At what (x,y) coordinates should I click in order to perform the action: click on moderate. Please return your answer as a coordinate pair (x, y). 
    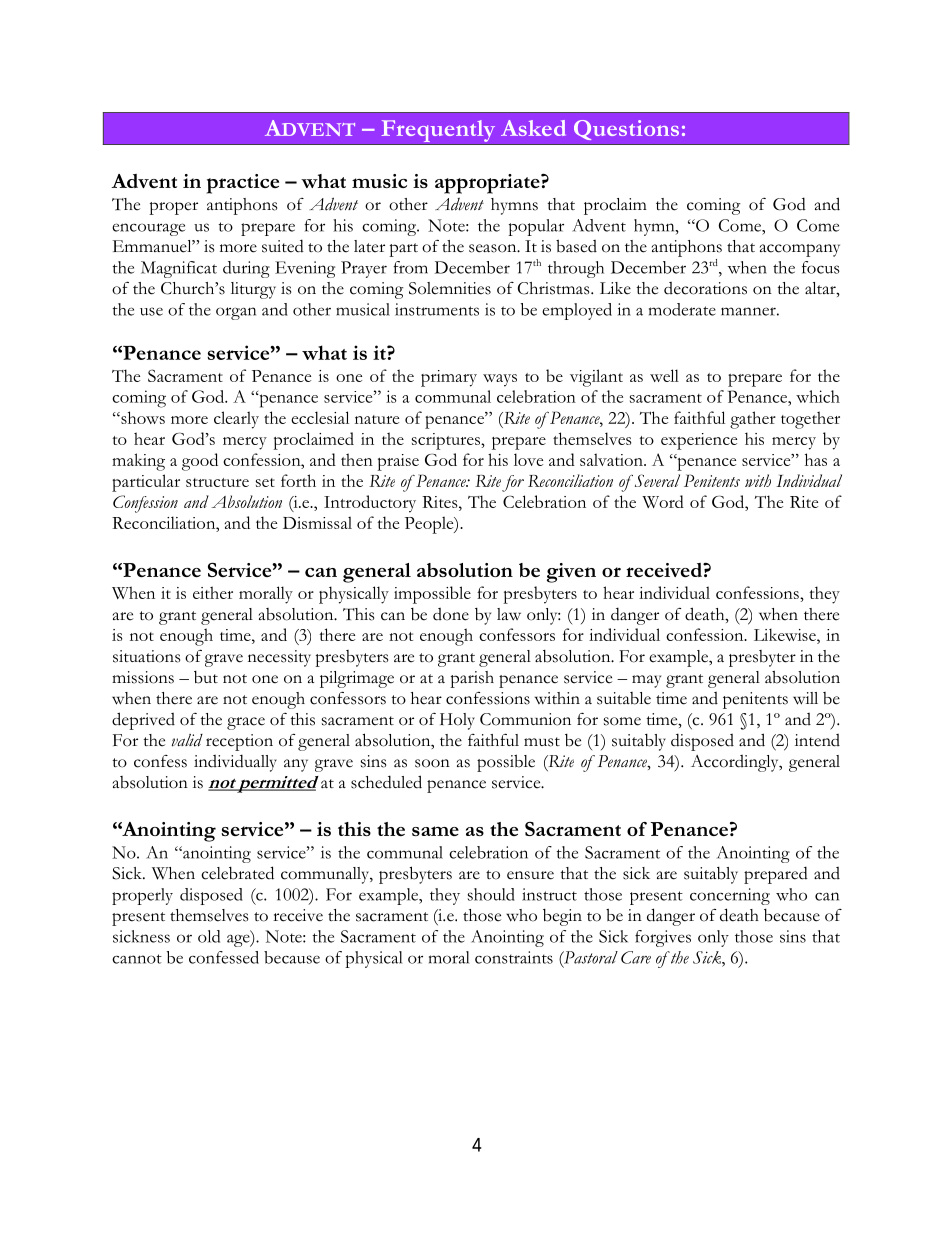
    Looking at the image, I should click on (682, 309).
